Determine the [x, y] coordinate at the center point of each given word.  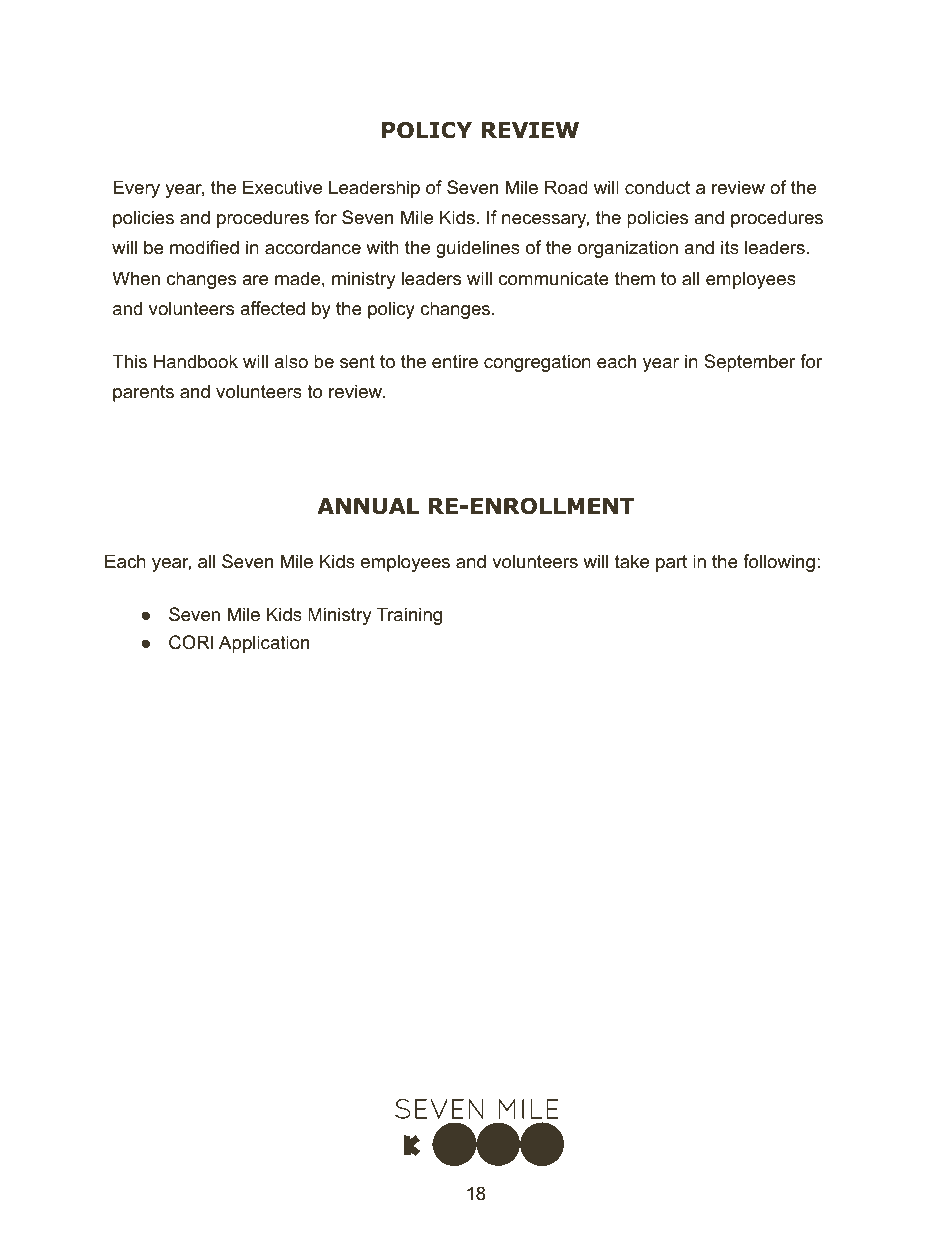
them [635, 278]
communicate [554, 278]
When [136, 278]
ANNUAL [368, 506]
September [749, 363]
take [632, 561]
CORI [191, 642]
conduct [657, 187]
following [779, 563]
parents [143, 393]
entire [455, 361]
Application [264, 644]
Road [566, 187]
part [671, 563]
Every [136, 189]
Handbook [196, 361]
